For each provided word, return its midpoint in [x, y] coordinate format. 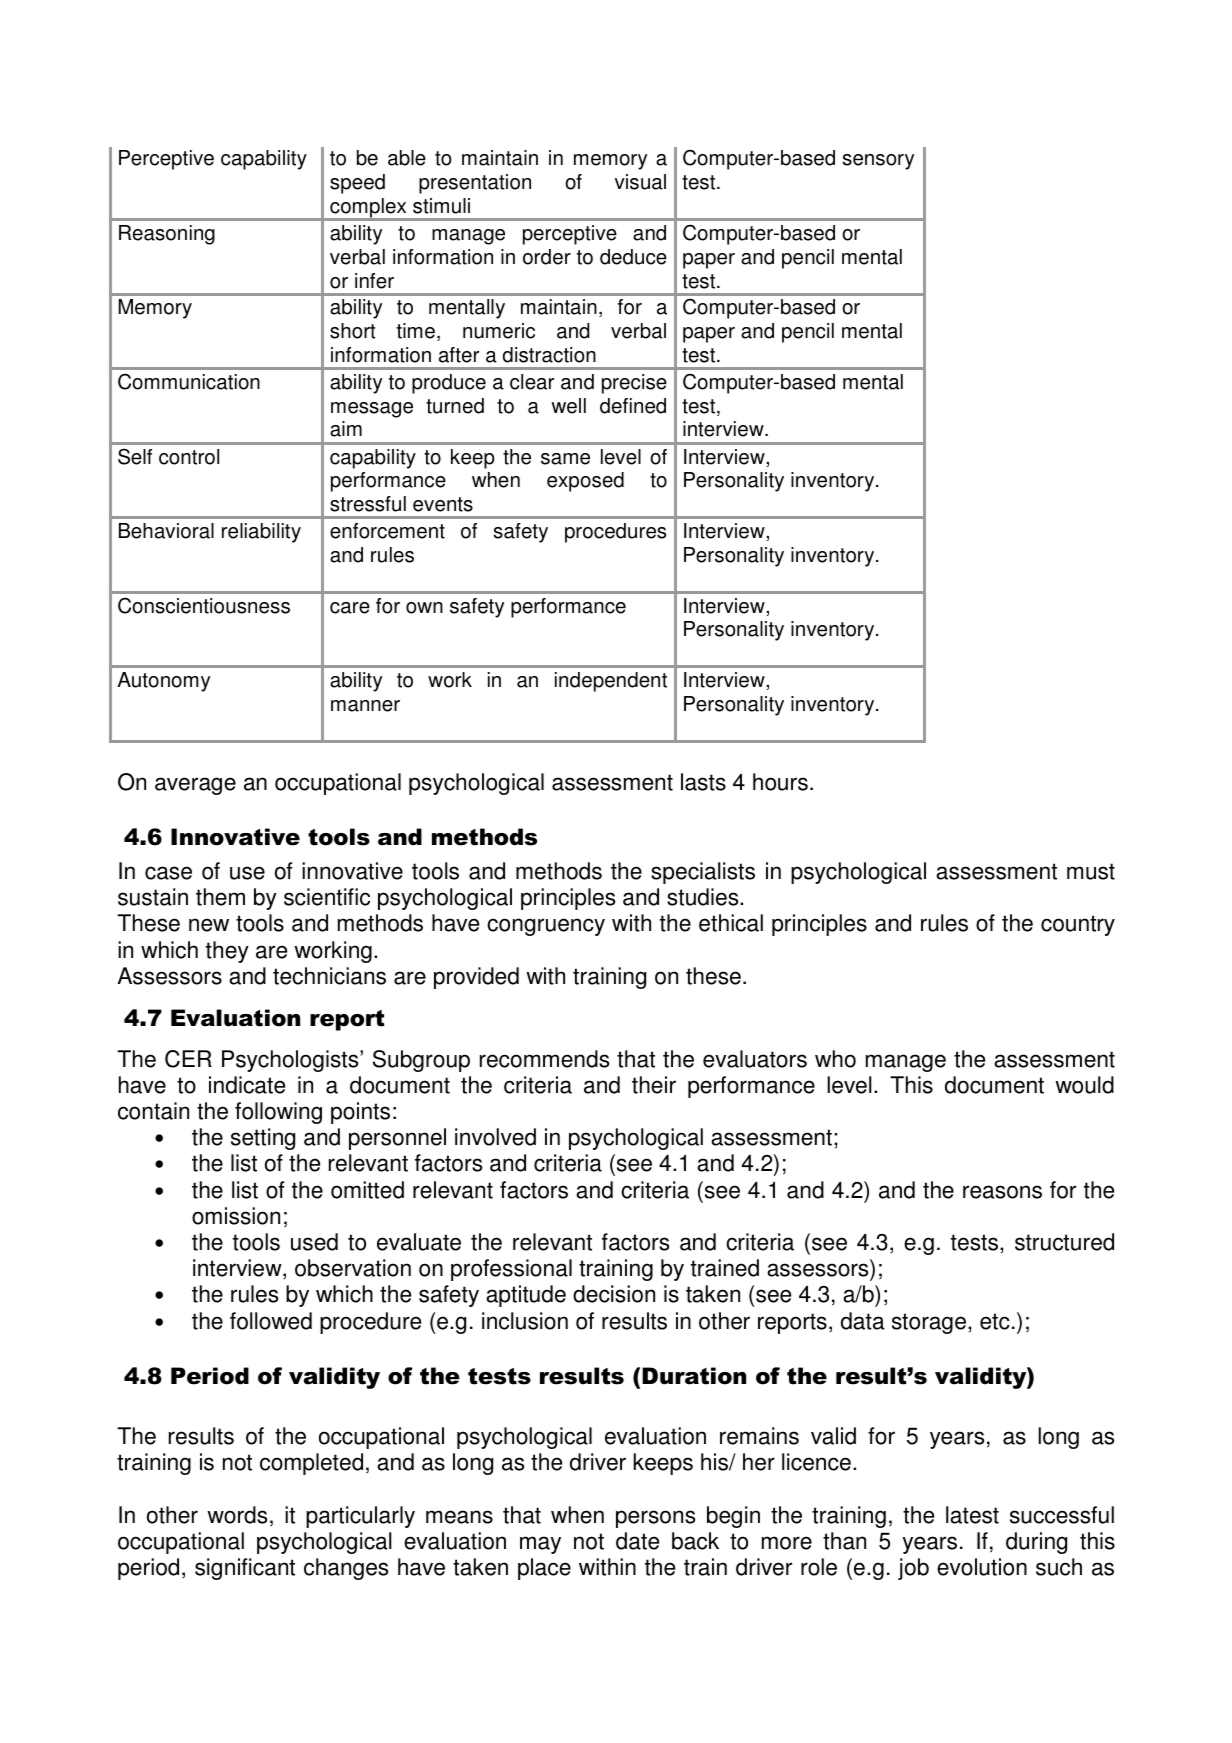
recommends [544, 1059]
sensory [878, 162]
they [227, 952]
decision [614, 1294]
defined [633, 406]
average [195, 786]
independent [611, 682]
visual [640, 182]
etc [995, 1321]
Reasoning [167, 235]
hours [780, 782]
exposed [585, 482]
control [189, 457]
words [237, 1515]
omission [236, 1216]
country [1078, 925]
